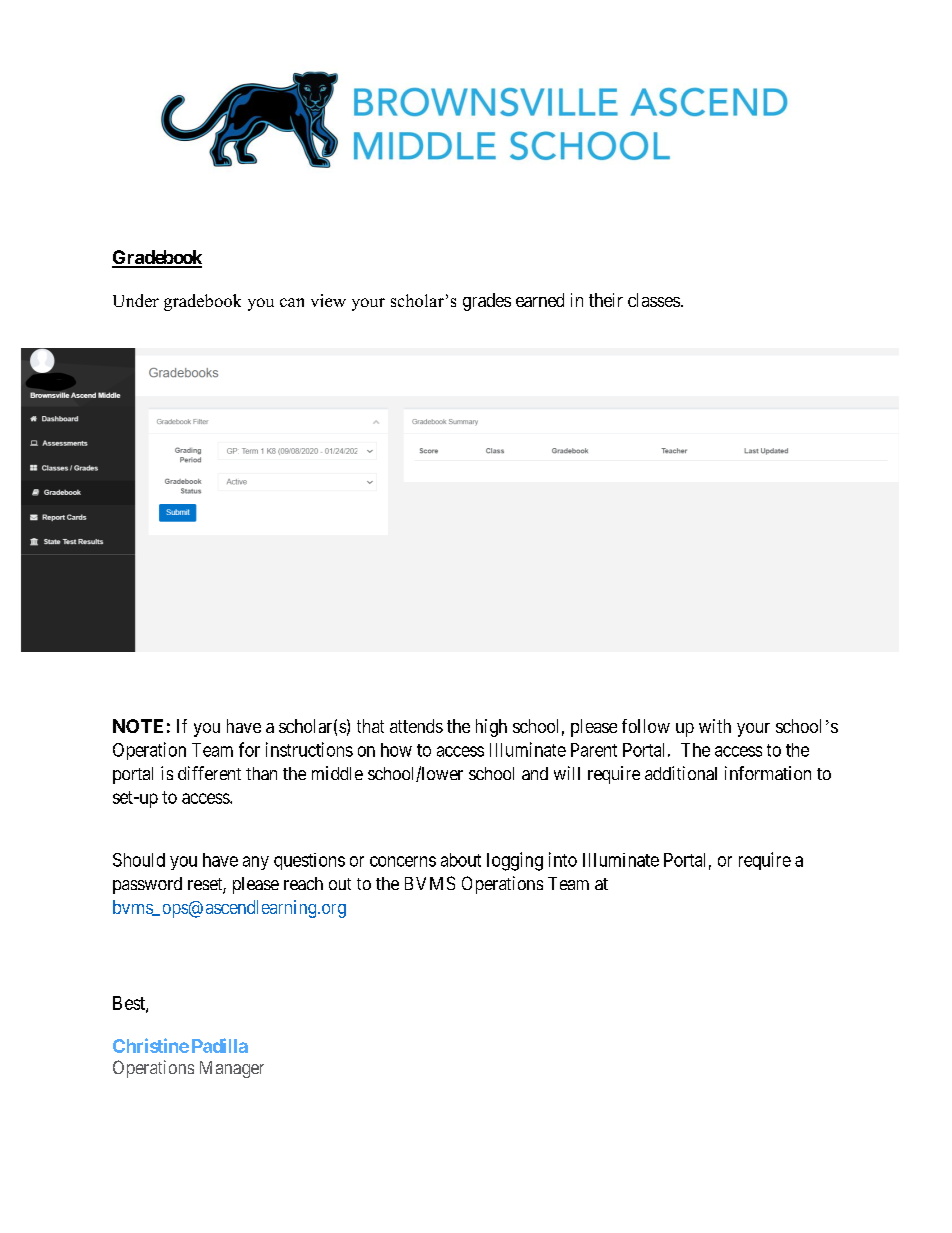  I want to click on Manager, so click(232, 1069).
